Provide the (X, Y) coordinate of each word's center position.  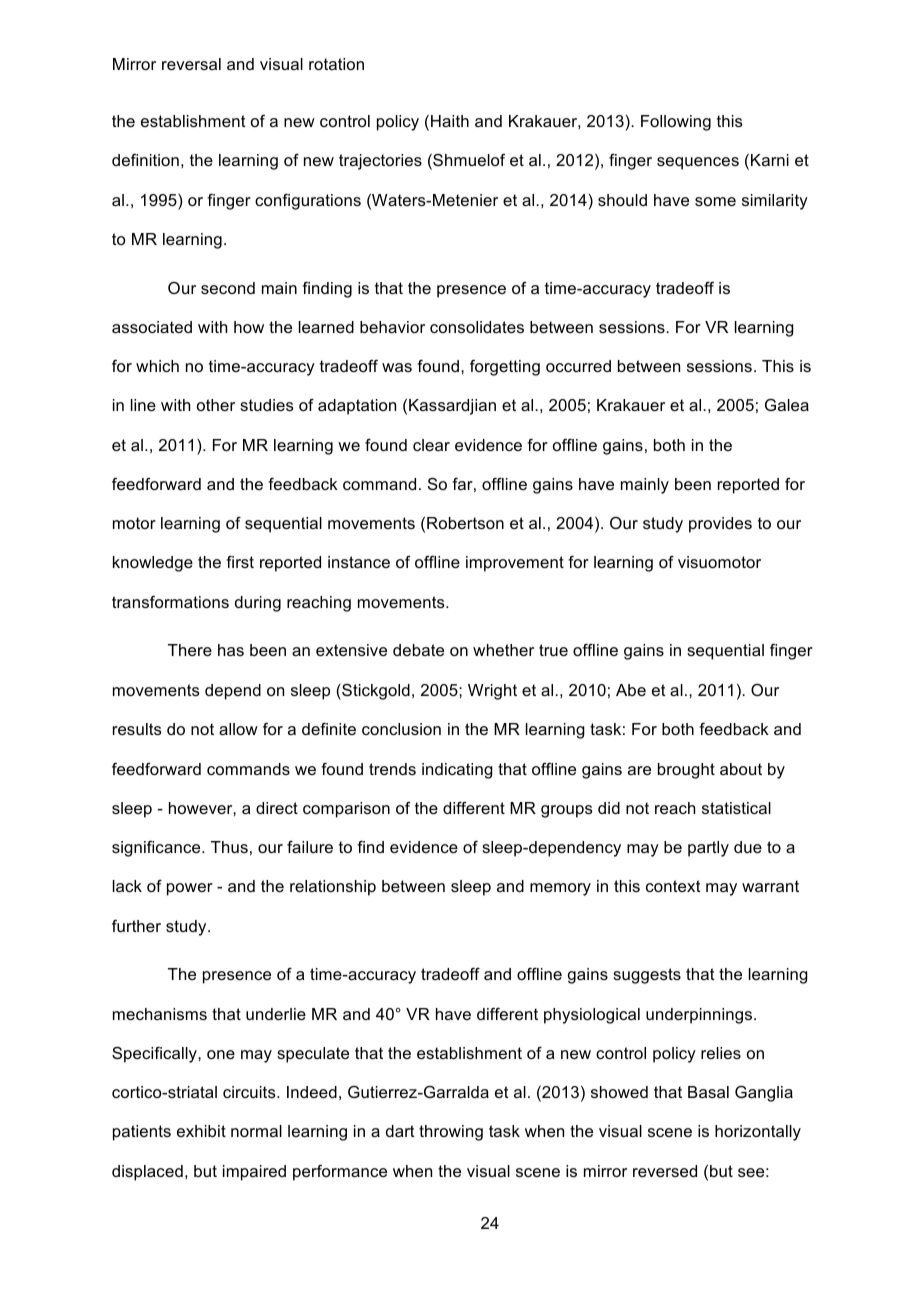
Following (676, 123)
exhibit (201, 1131)
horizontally (758, 1133)
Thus (229, 847)
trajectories (380, 162)
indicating (457, 771)
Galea (787, 405)
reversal (191, 64)
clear (431, 445)
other (216, 405)
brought (686, 771)
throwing (451, 1133)
